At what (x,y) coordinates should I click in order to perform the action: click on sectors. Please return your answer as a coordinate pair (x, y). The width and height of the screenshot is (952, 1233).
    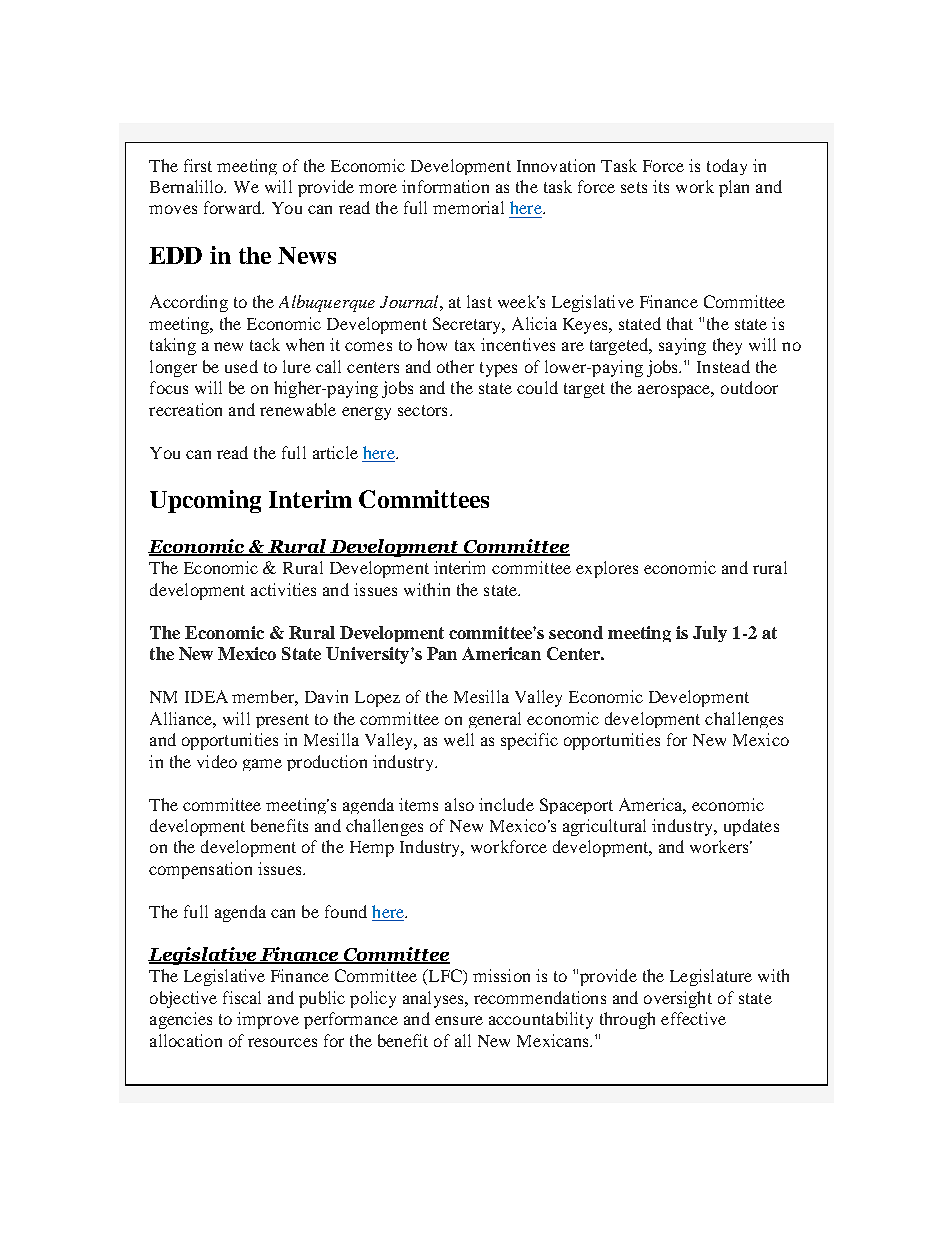
    Looking at the image, I should click on (422, 410).
